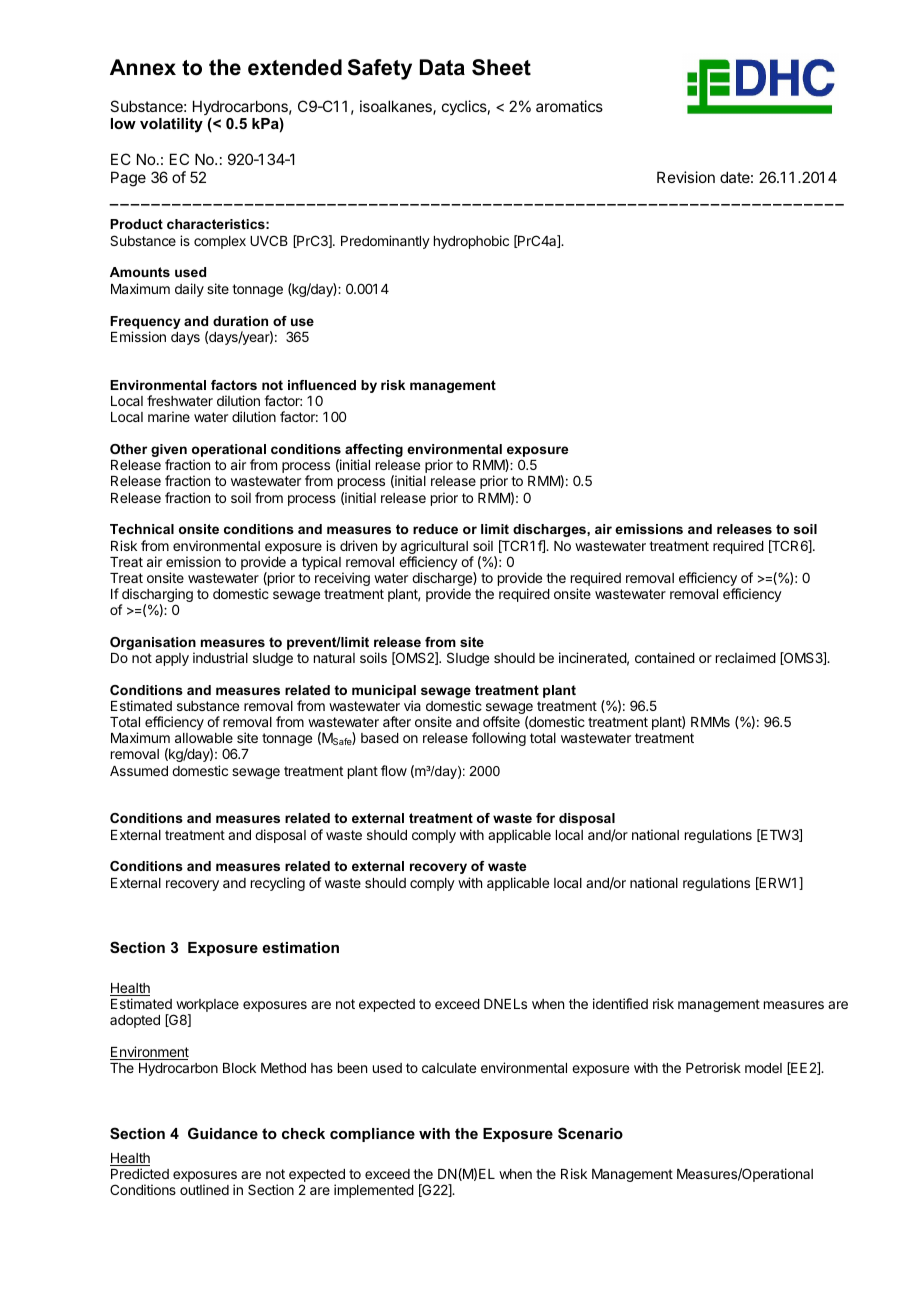 The height and width of the screenshot is (1307, 924). What do you see at coordinates (142, 529) in the screenshot?
I see `Technical` at bounding box center [142, 529].
